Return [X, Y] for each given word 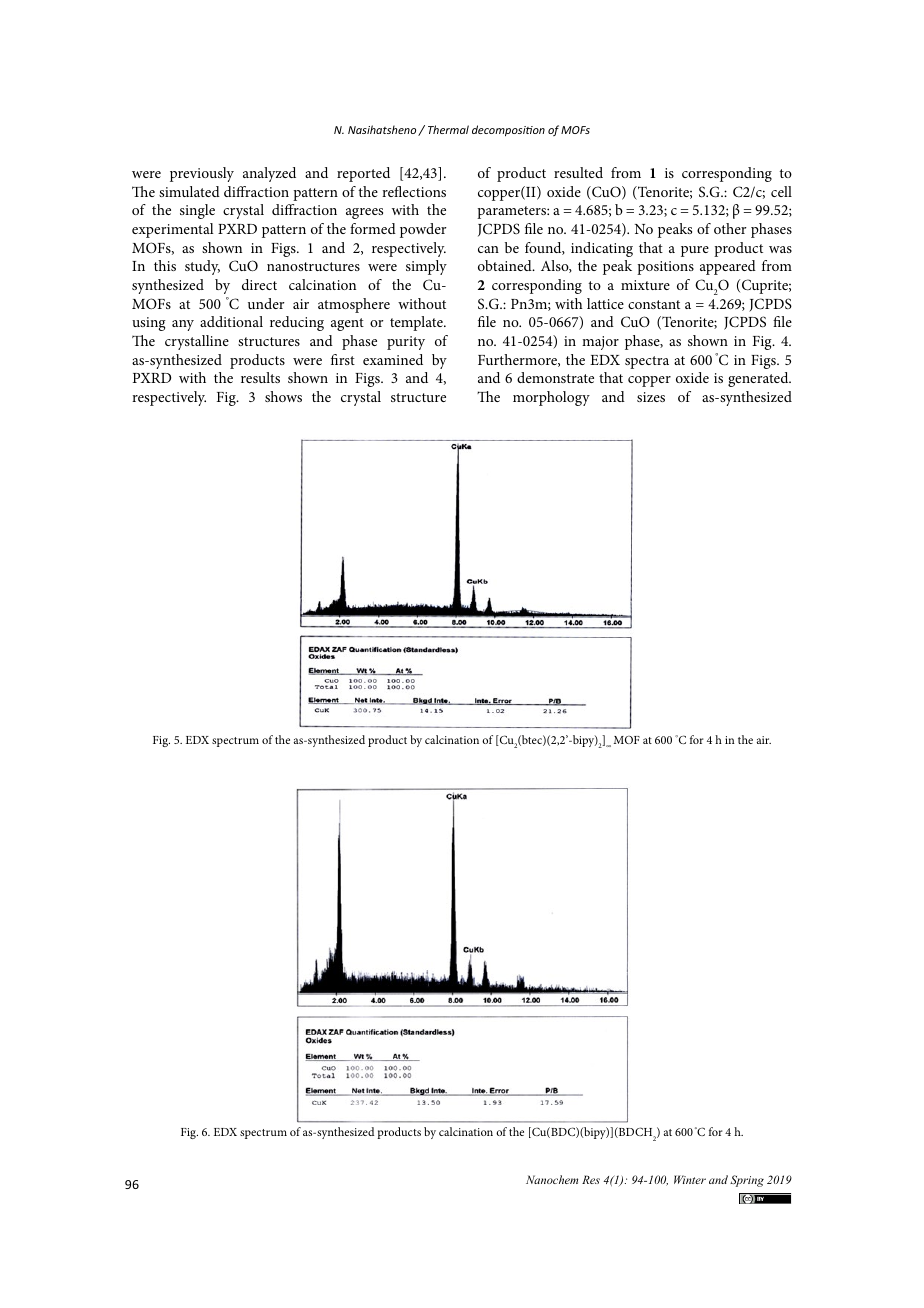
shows [283, 396]
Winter [690, 1179]
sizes [651, 397]
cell [781, 191]
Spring [747, 1181]
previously [202, 174]
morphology [551, 398]
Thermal [448, 129]
